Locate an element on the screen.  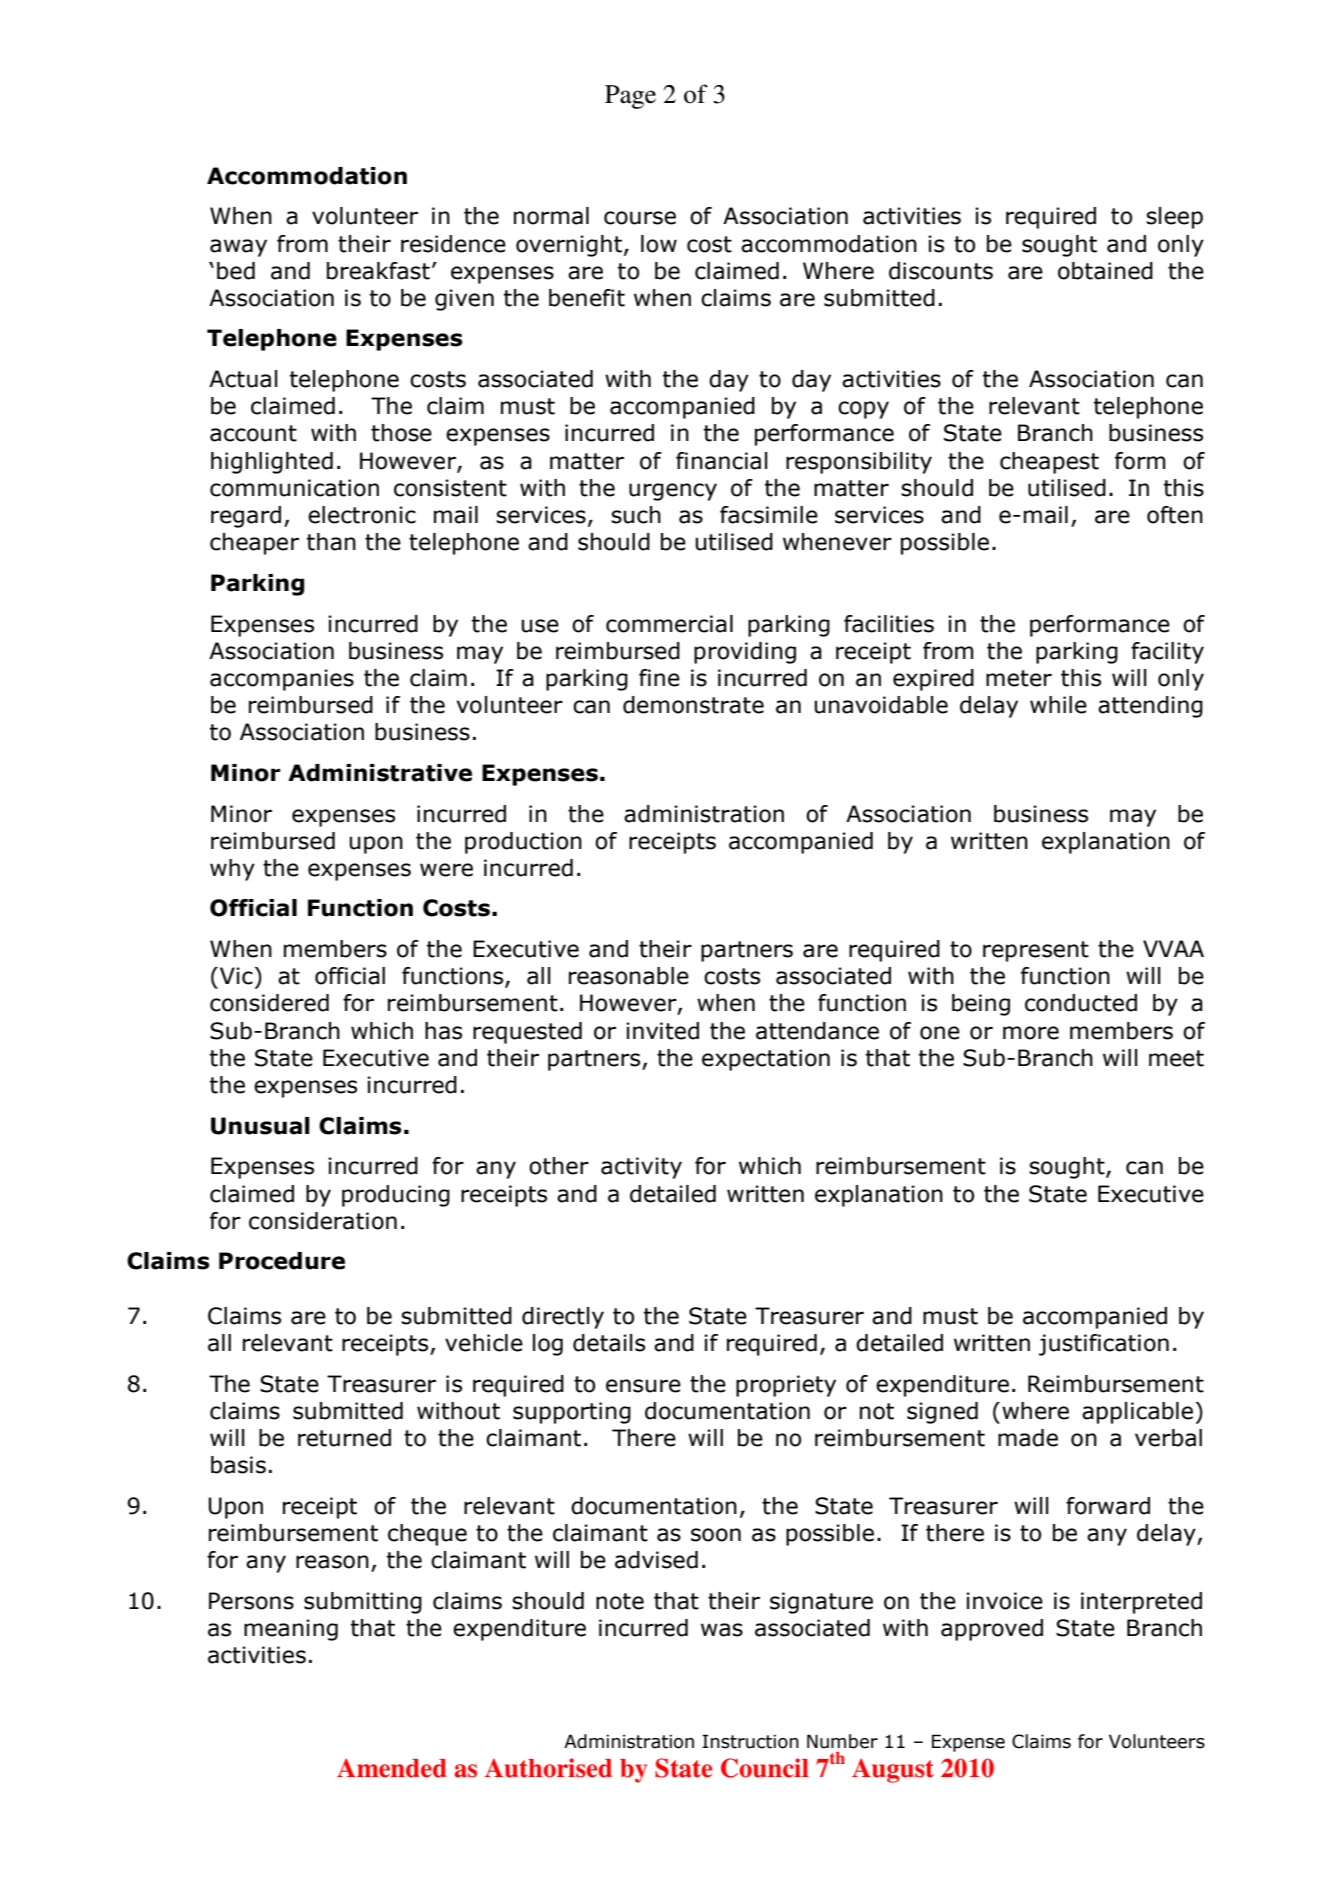
approved is located at coordinates (992, 1630).
